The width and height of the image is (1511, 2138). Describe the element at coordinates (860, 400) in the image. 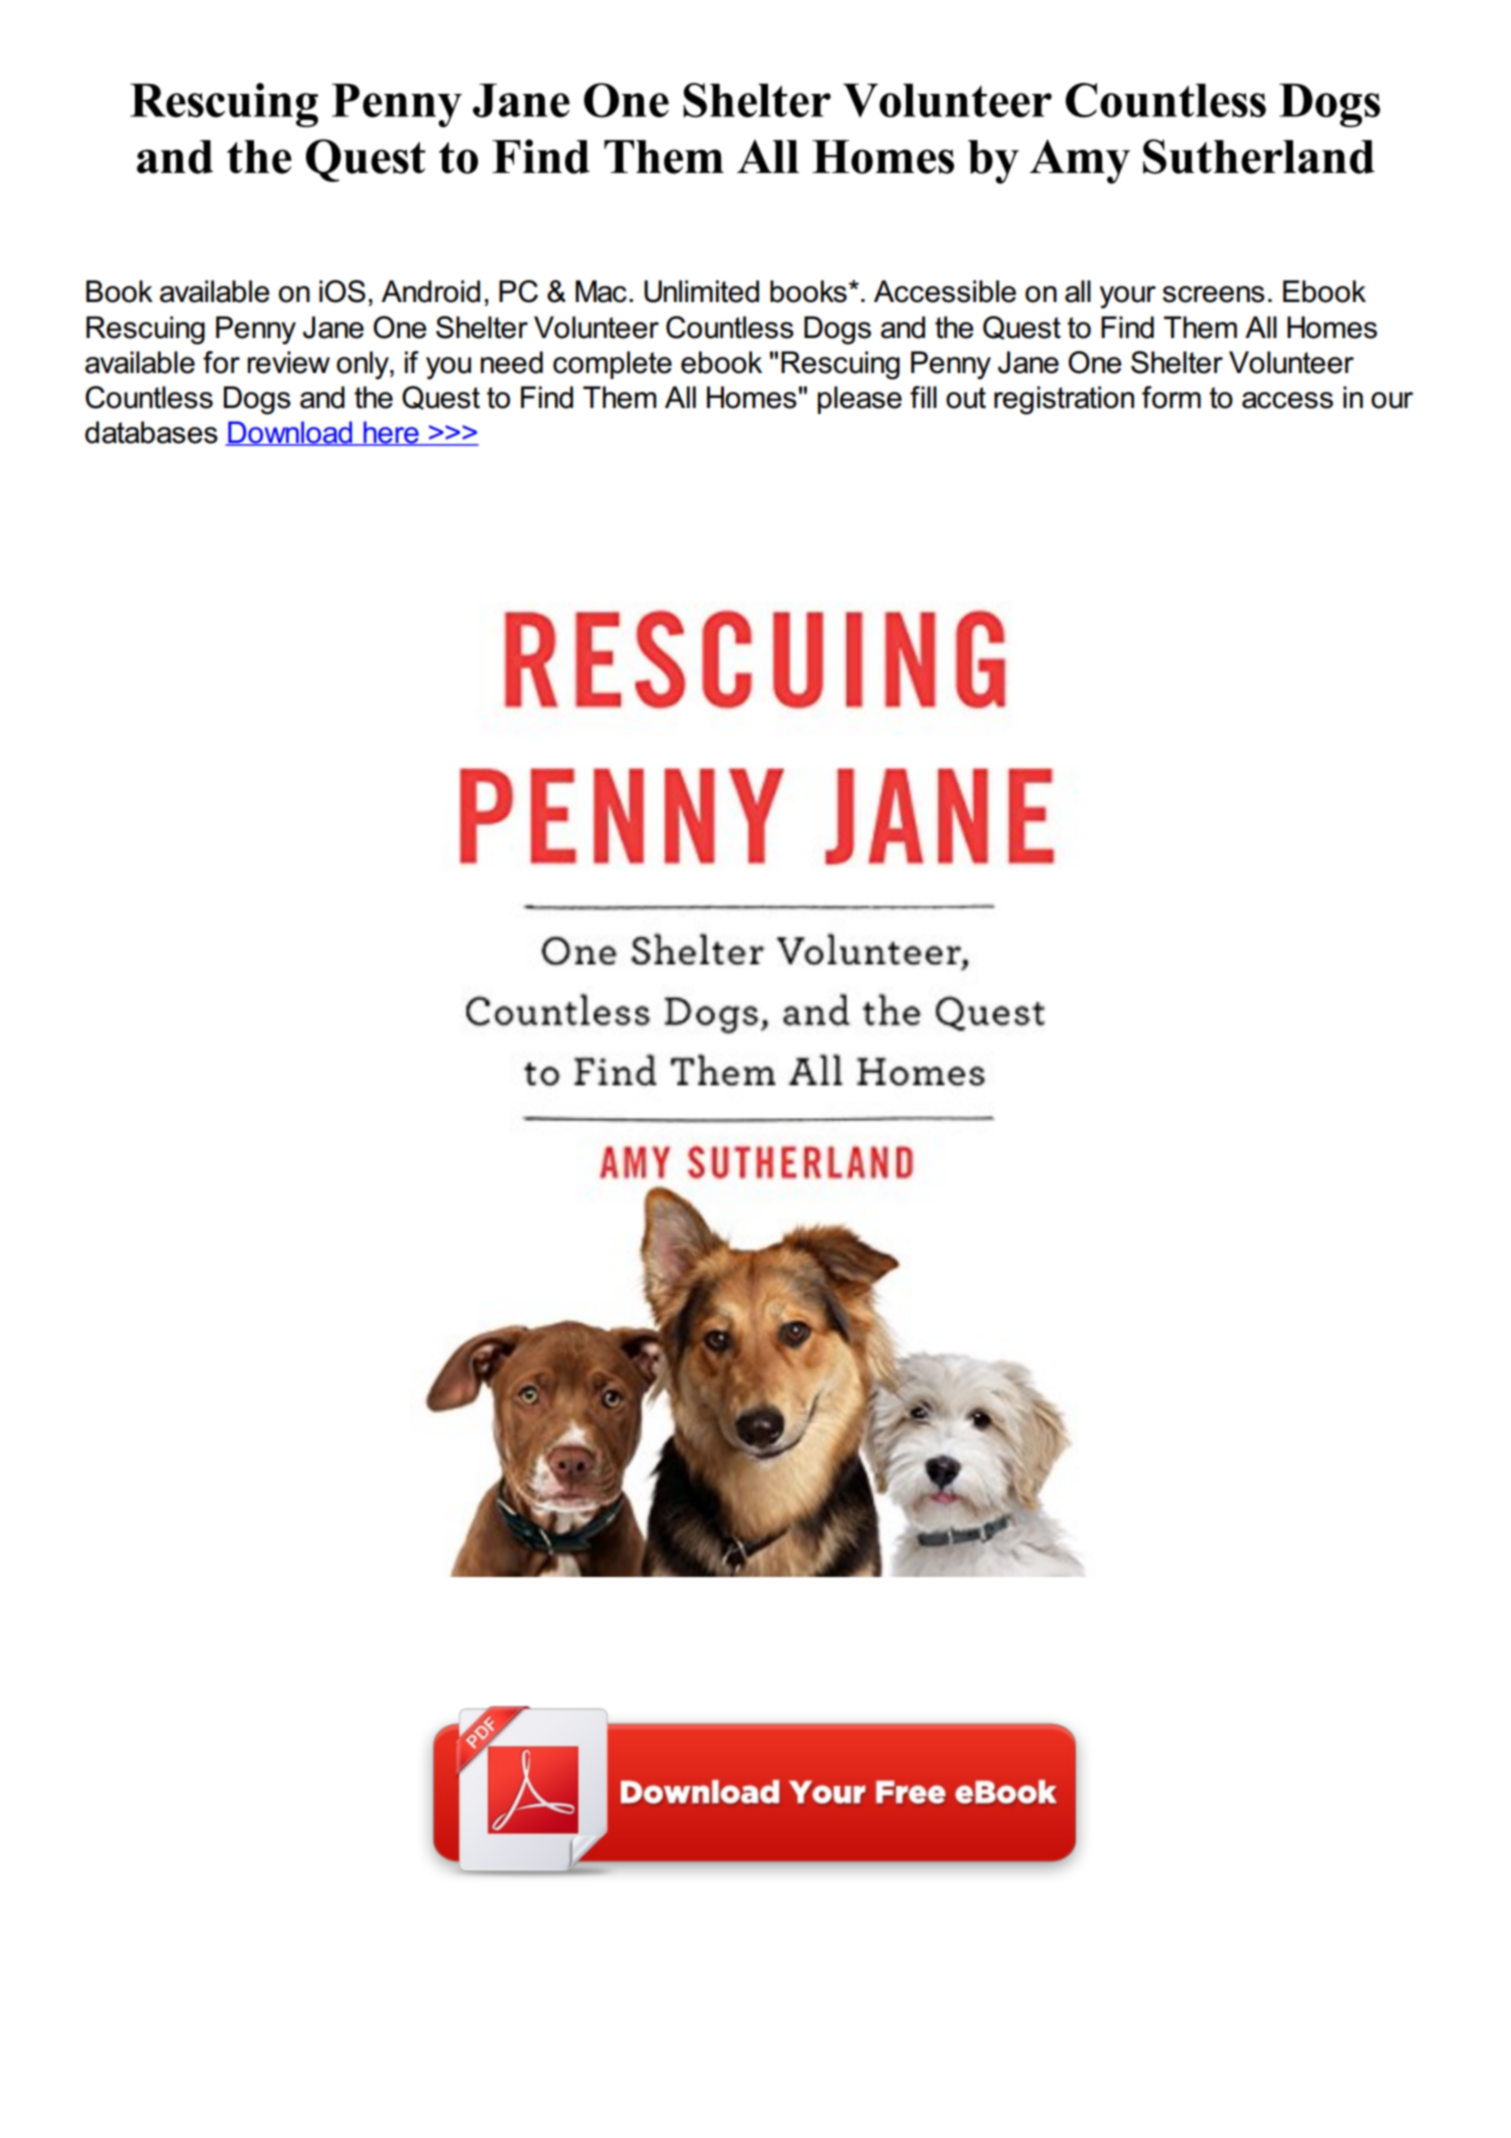

I see `please` at that location.
